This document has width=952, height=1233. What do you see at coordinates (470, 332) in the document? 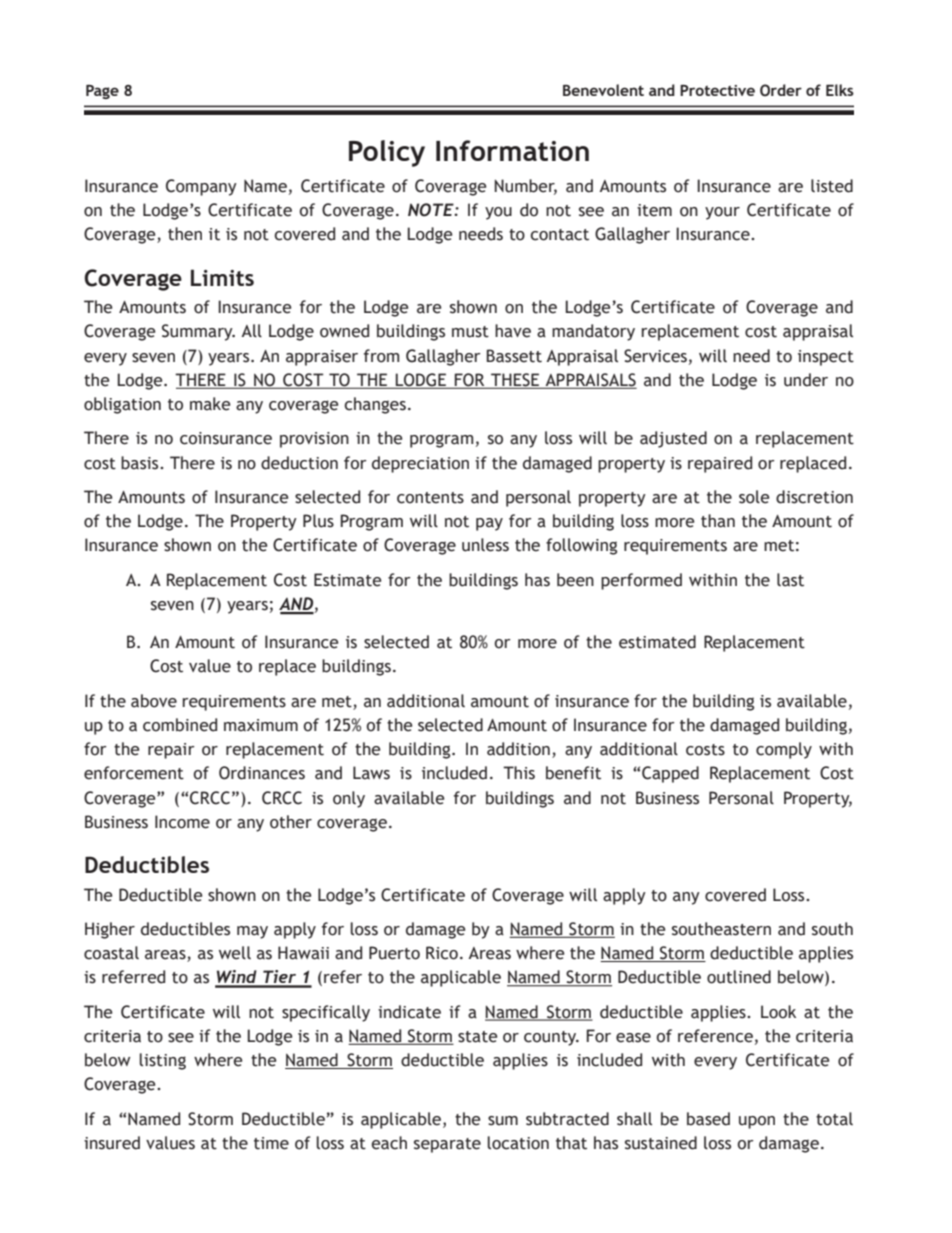
I see `must` at bounding box center [470, 332].
